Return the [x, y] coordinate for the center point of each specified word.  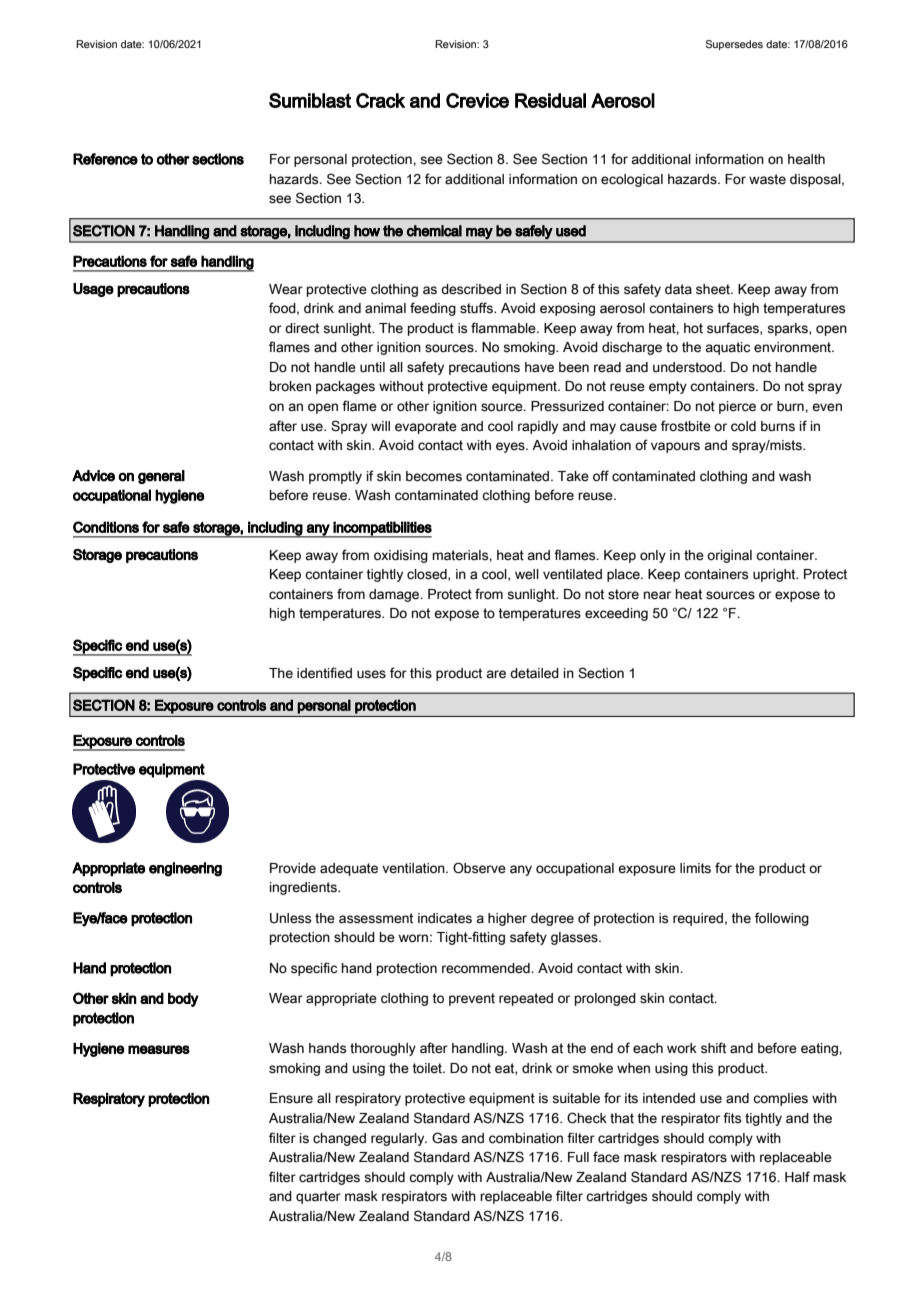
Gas [444, 1138]
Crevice [477, 100]
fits [732, 1118]
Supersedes [734, 45]
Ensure [291, 1098]
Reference [105, 159]
